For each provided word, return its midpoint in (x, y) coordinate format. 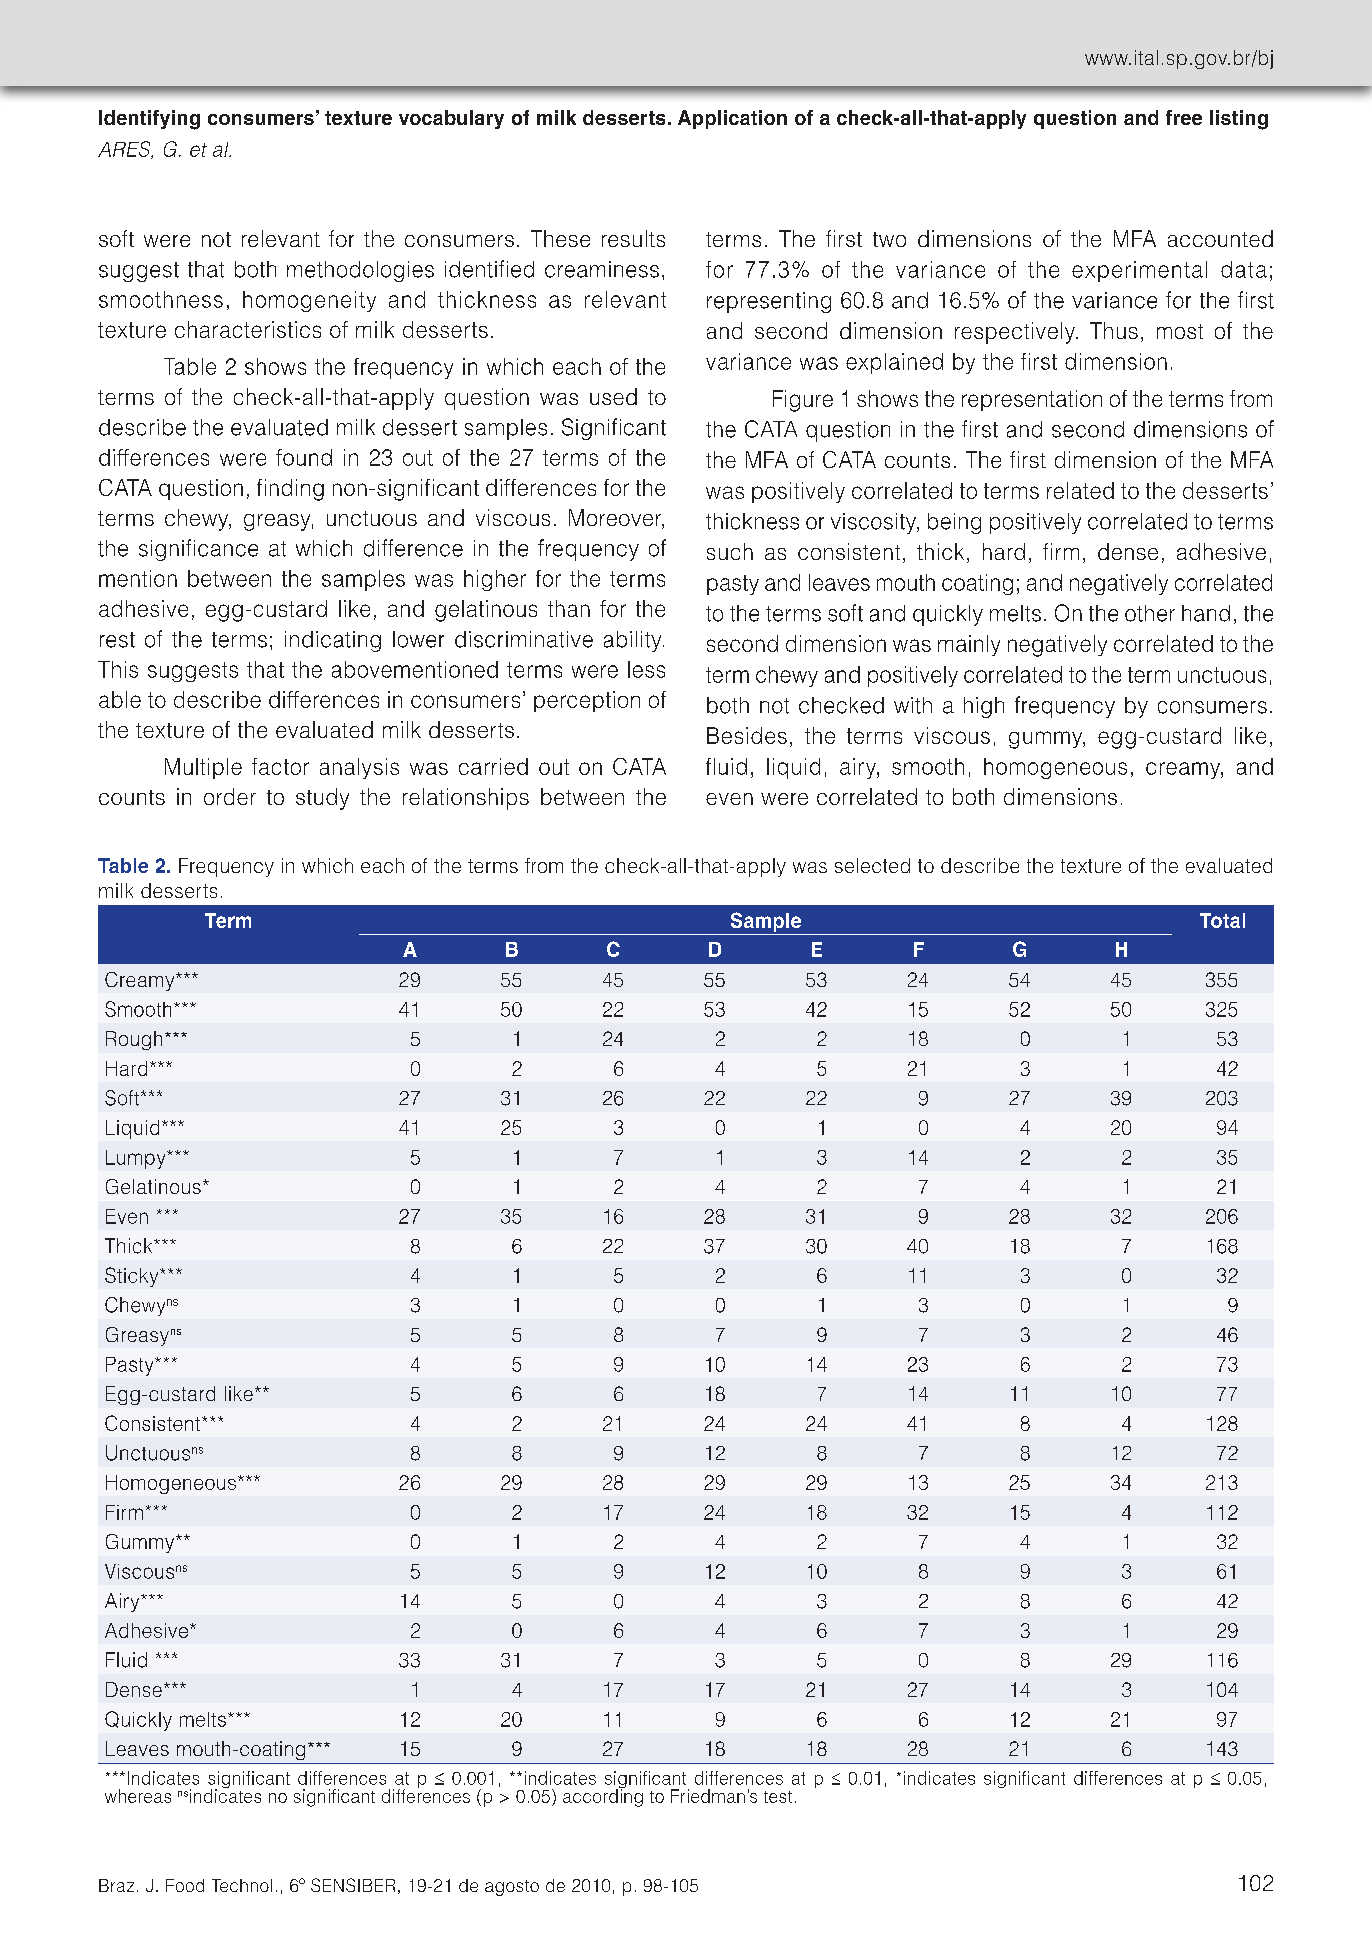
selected (872, 865)
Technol (242, 1885)
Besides (747, 735)
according (603, 1797)
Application (732, 119)
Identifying (149, 120)
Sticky (133, 1277)
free (1184, 117)
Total (1222, 920)
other (1150, 613)
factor (280, 766)
